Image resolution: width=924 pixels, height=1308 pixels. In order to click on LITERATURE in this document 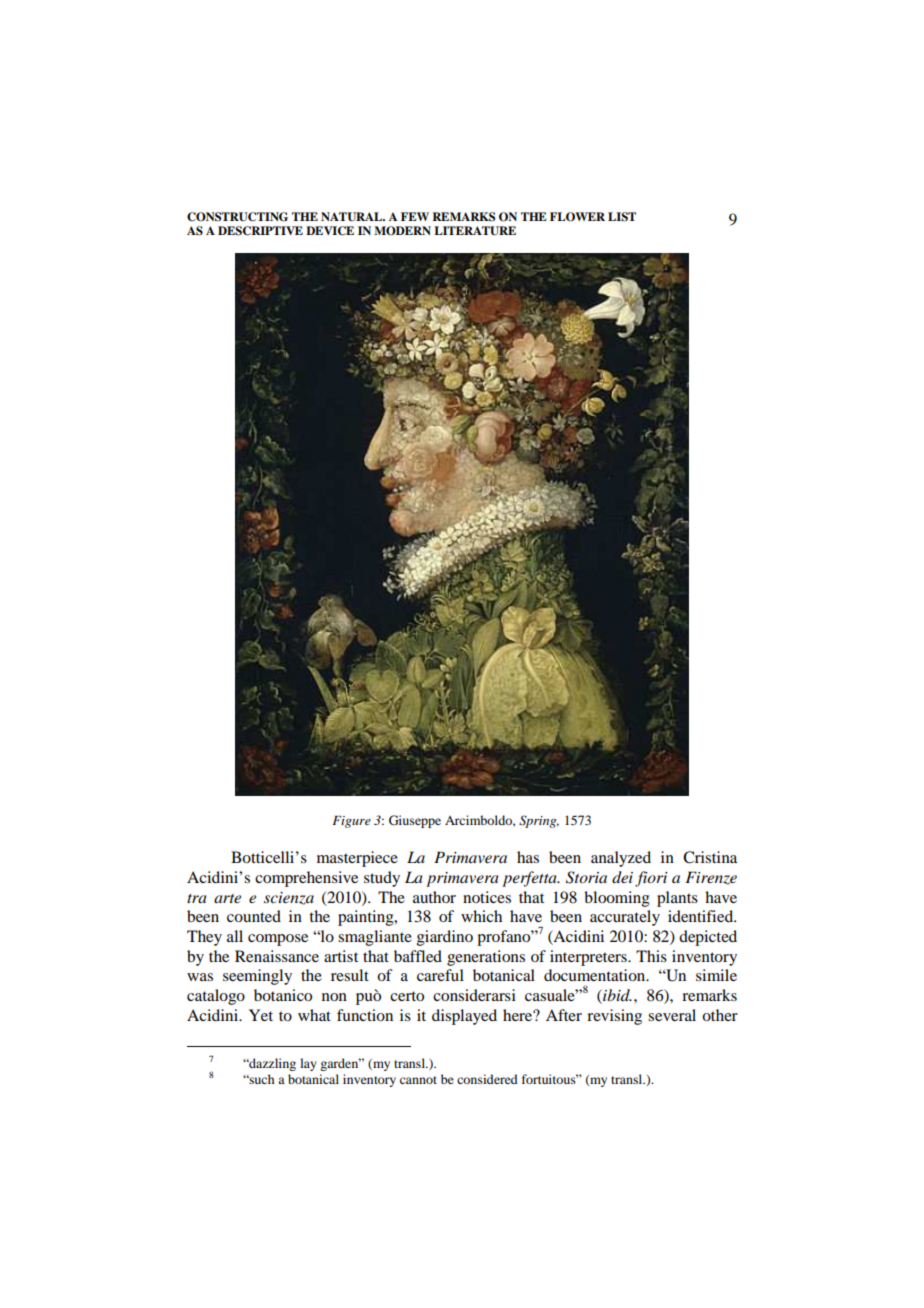, I will do `click(475, 231)`.
